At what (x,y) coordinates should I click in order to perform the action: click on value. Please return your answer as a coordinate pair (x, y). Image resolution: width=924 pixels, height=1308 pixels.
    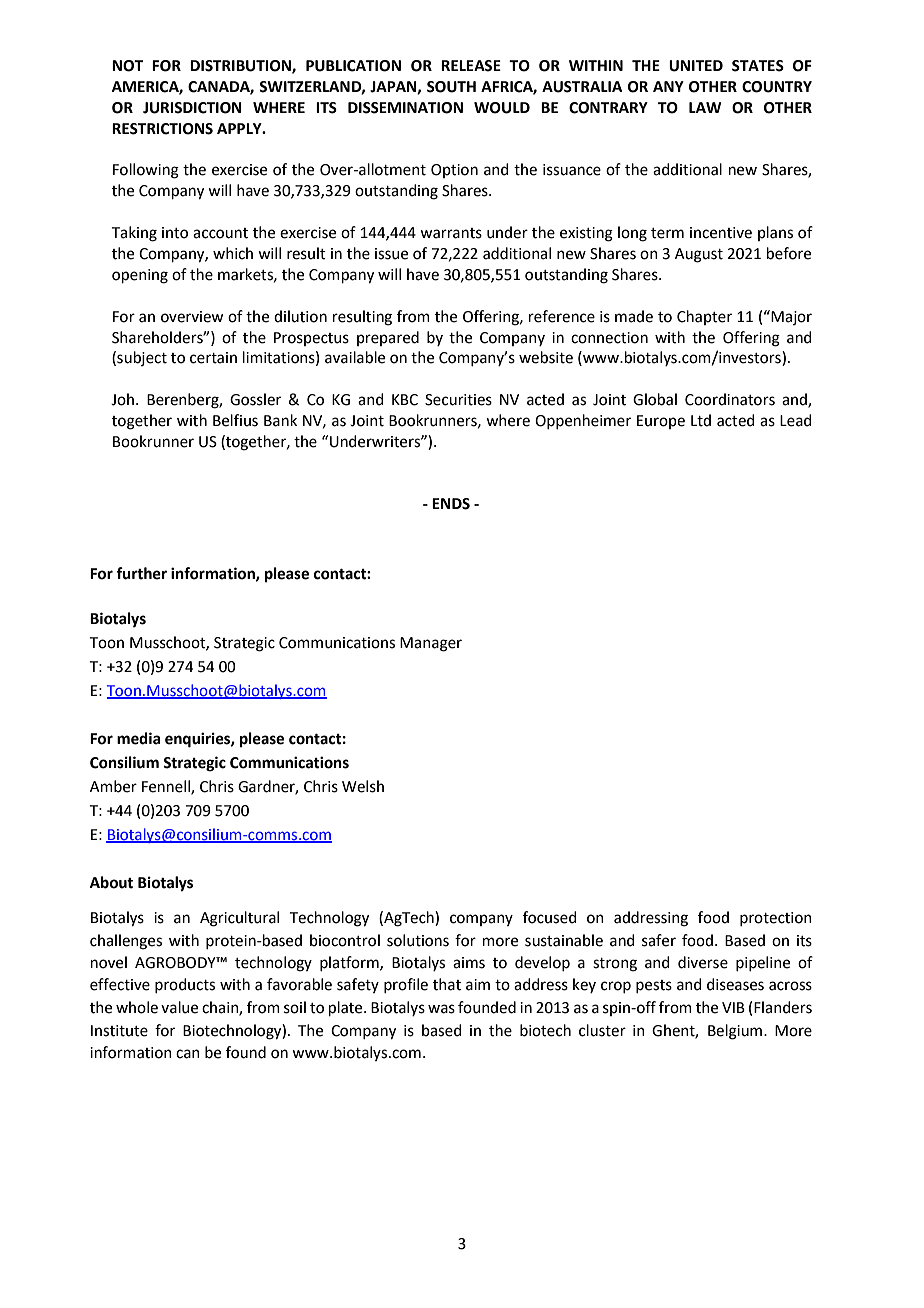
    Looking at the image, I should click on (179, 1007).
